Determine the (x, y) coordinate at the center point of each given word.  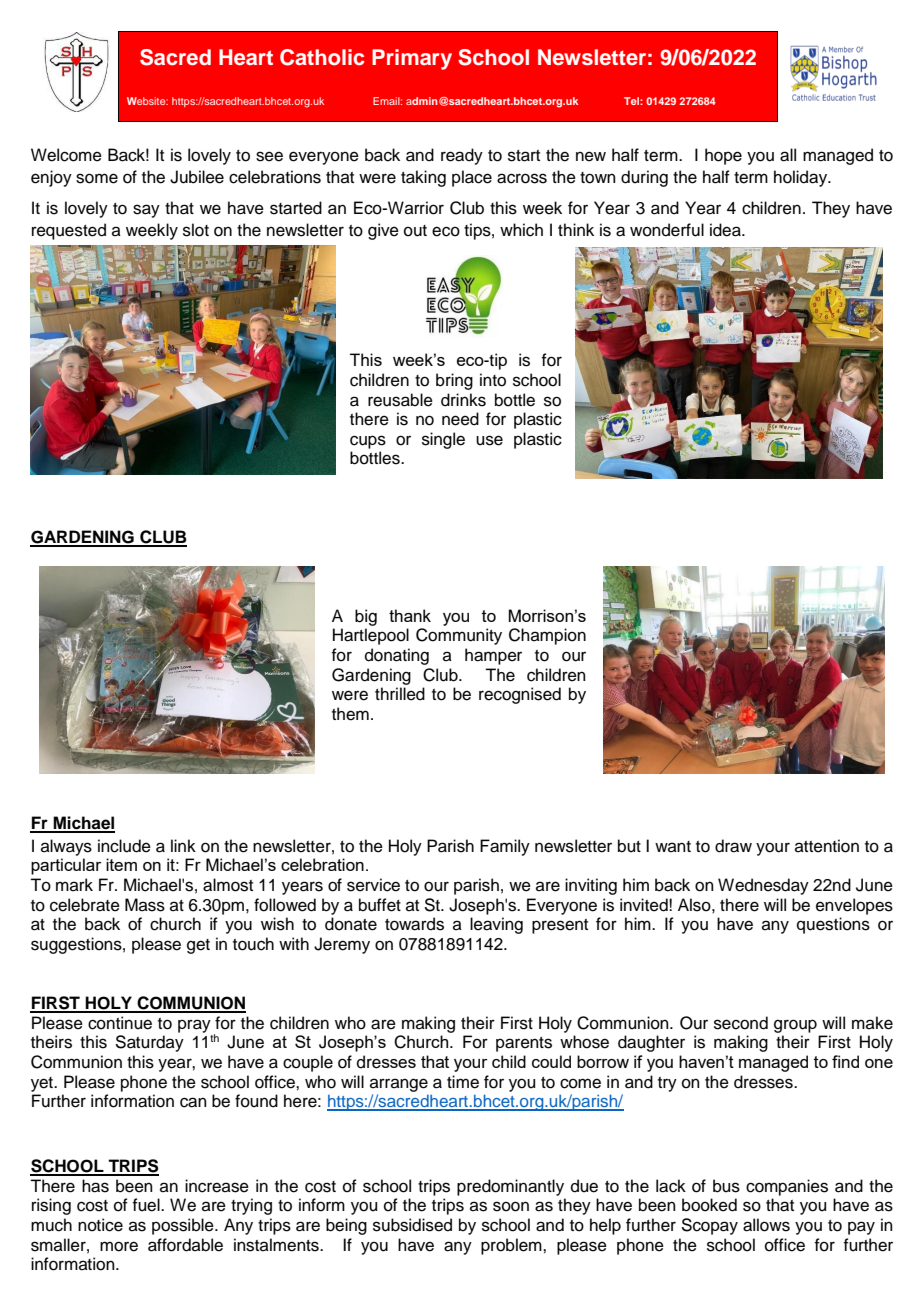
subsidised (412, 1225)
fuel (147, 1205)
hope (723, 156)
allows (766, 1225)
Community (459, 636)
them (350, 714)
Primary (412, 59)
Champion (547, 636)
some (97, 178)
